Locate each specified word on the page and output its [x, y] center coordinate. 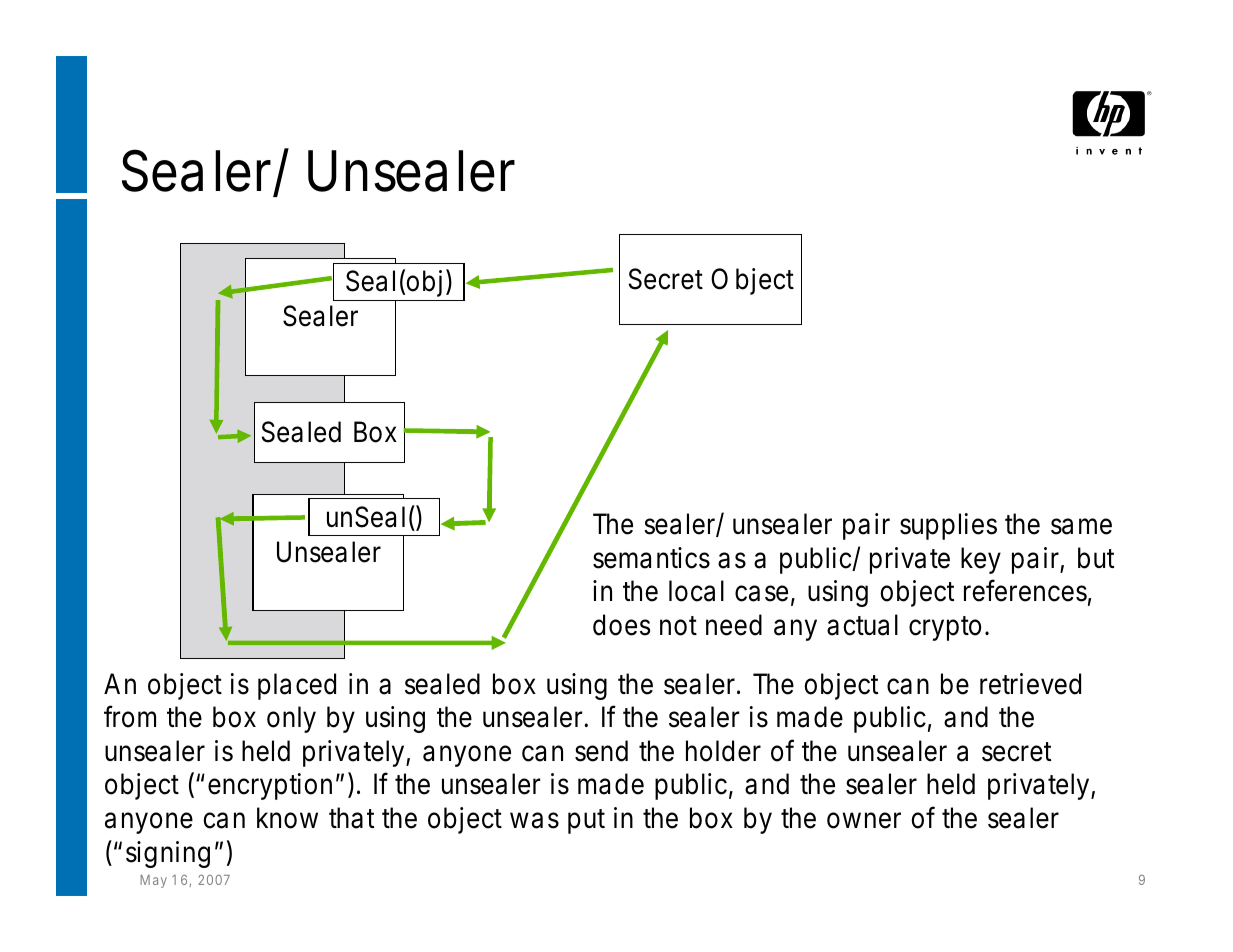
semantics [651, 558]
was [534, 820]
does [622, 625]
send [601, 751]
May [153, 881]
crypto [945, 628]
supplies [948, 526]
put [586, 821]
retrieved [1030, 684]
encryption [270, 786]
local [696, 591]
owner [864, 820]
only [291, 719]
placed [297, 686]
